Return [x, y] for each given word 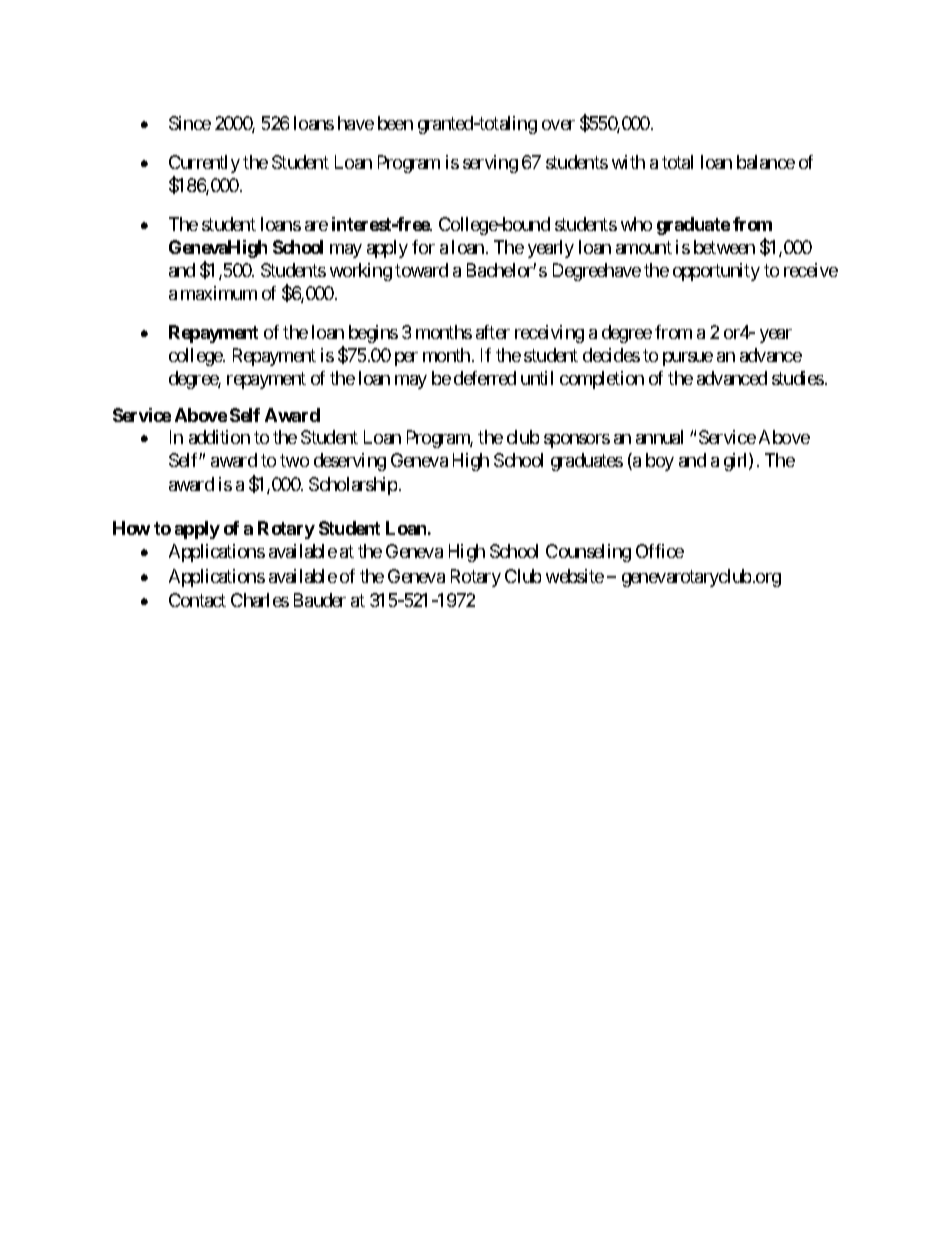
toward [421, 270]
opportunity [716, 272]
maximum [219, 293]
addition [219, 437]
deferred [485, 378]
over [558, 125]
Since [190, 123]
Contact [197, 600]
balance [766, 162]
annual [659, 437]
